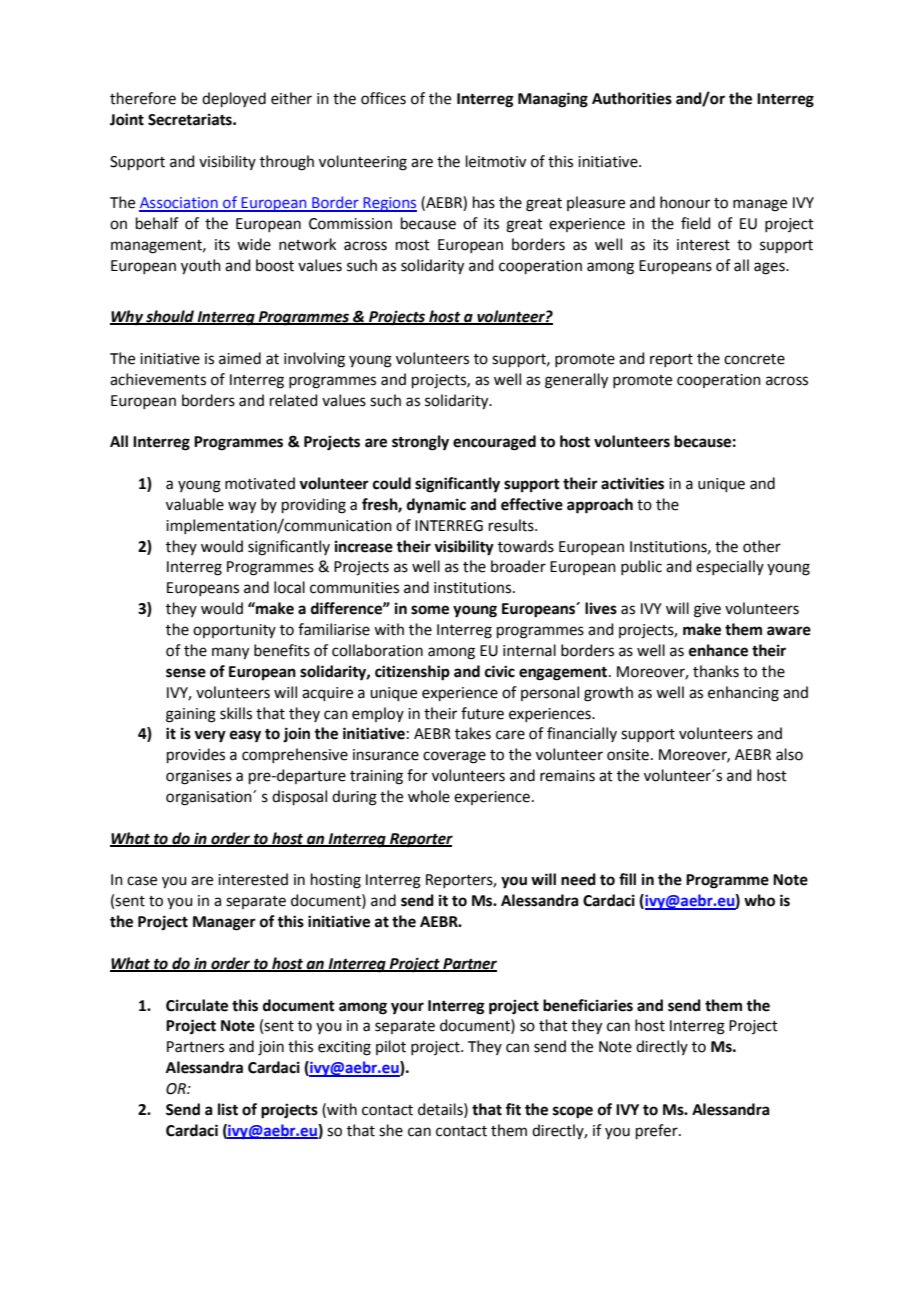 Image resolution: width=924 pixels, height=1308 pixels. I want to click on offices, so click(383, 98).
